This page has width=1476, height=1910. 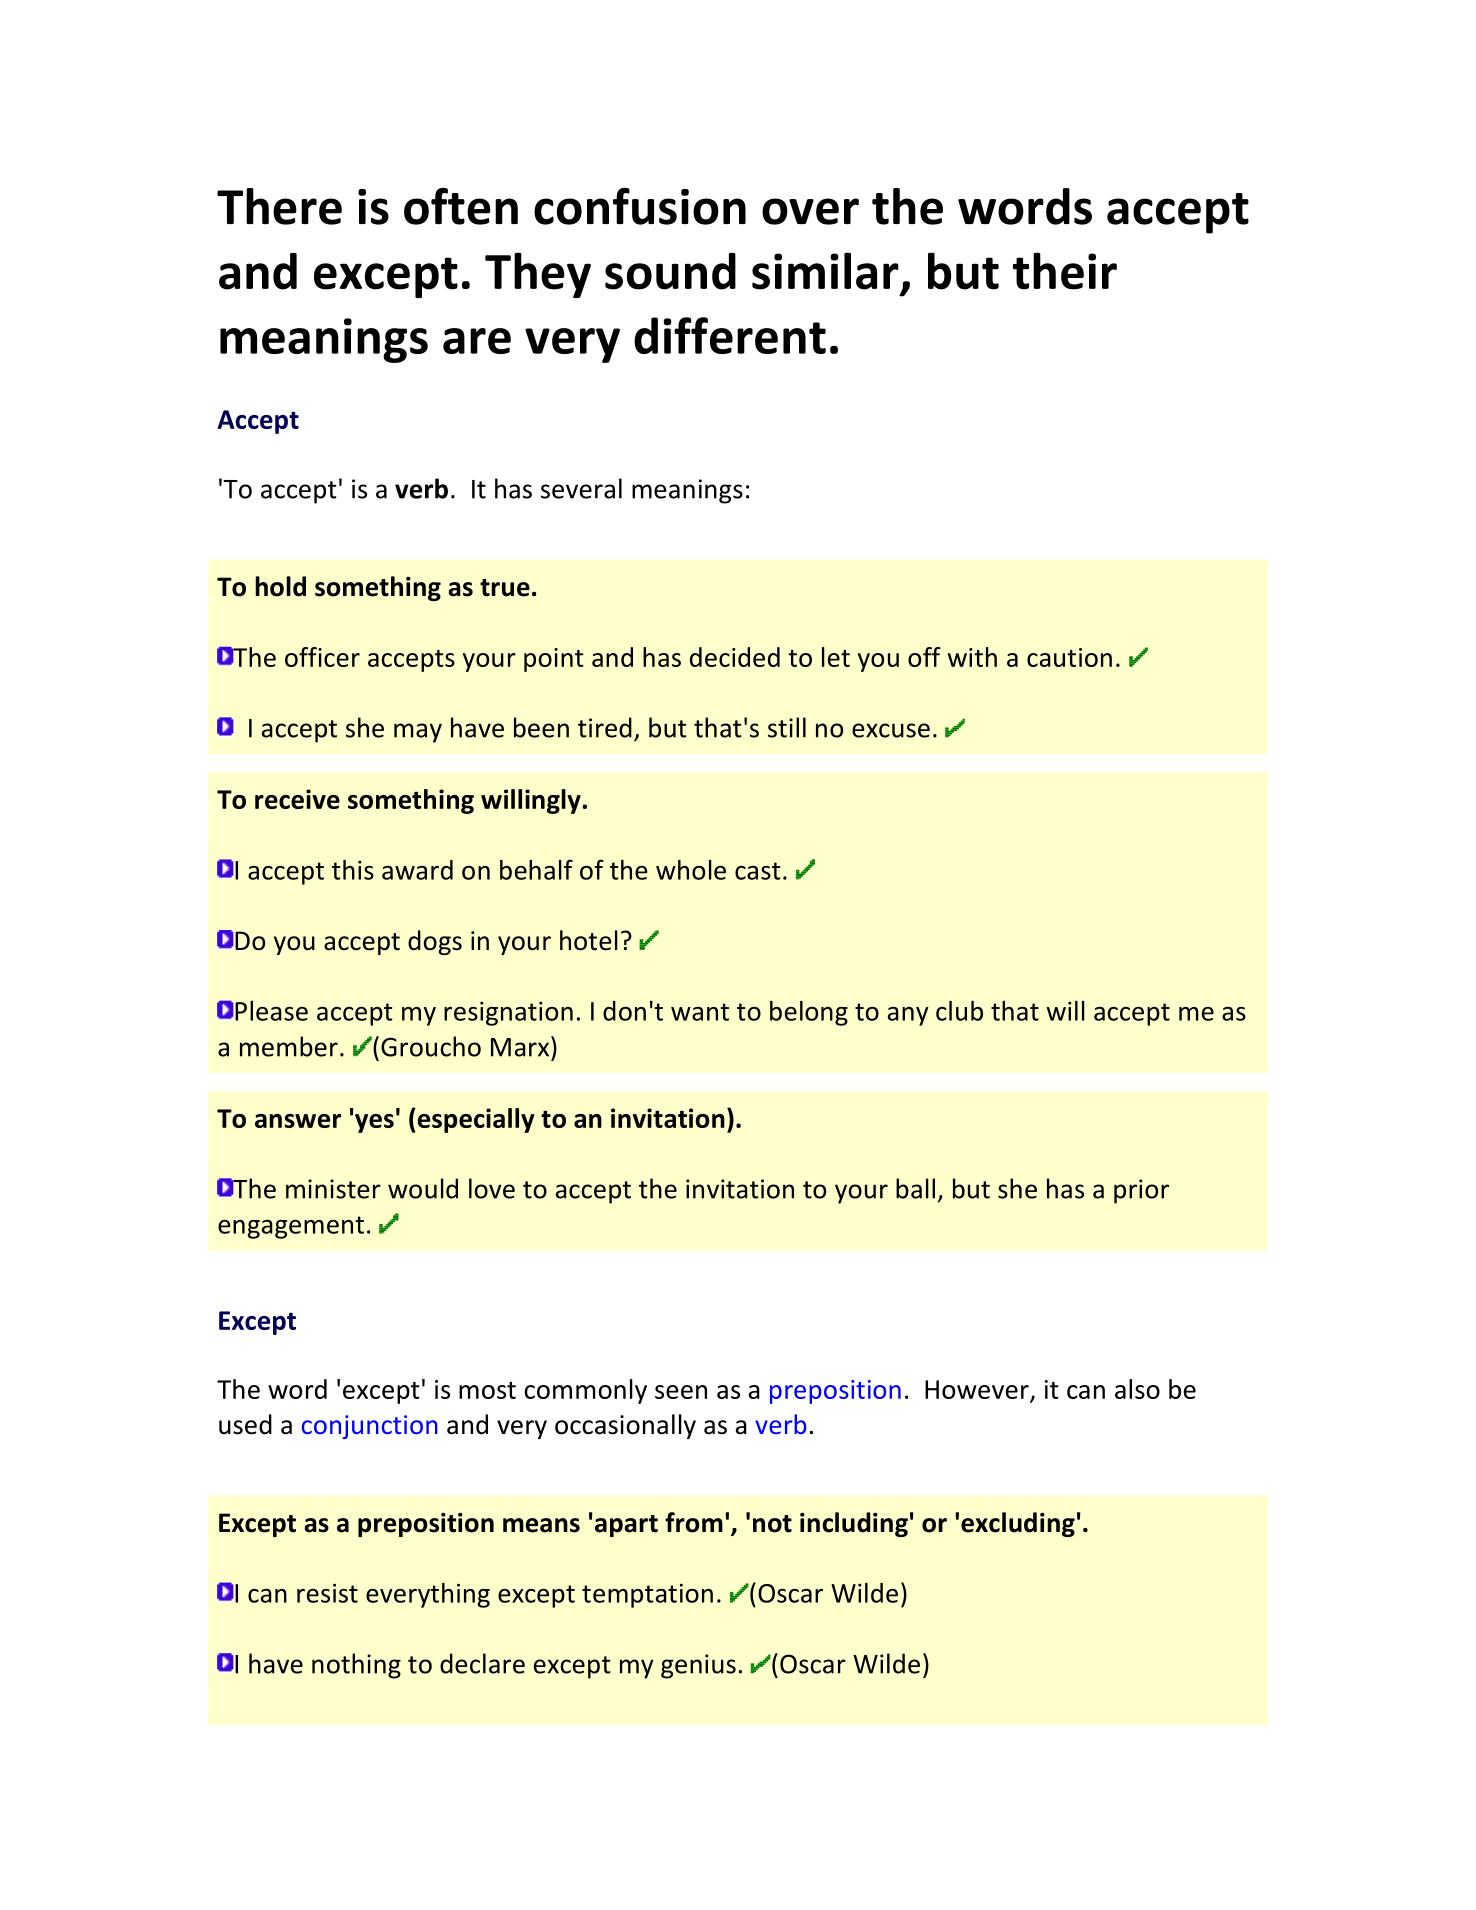 What do you see at coordinates (327, 1593) in the page?
I see `resist` at bounding box center [327, 1593].
